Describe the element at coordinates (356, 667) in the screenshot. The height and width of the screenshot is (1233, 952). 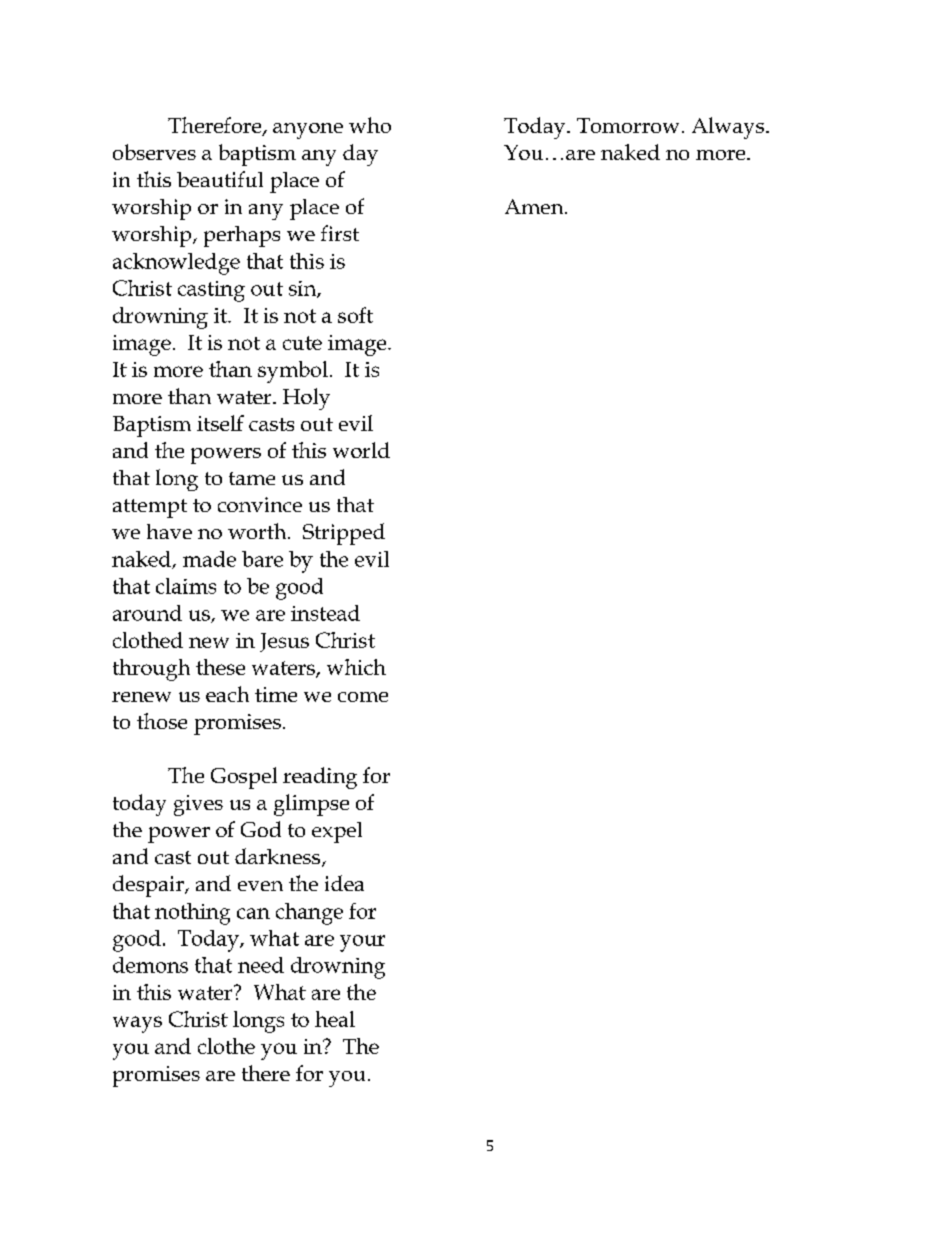
I see `which` at that location.
